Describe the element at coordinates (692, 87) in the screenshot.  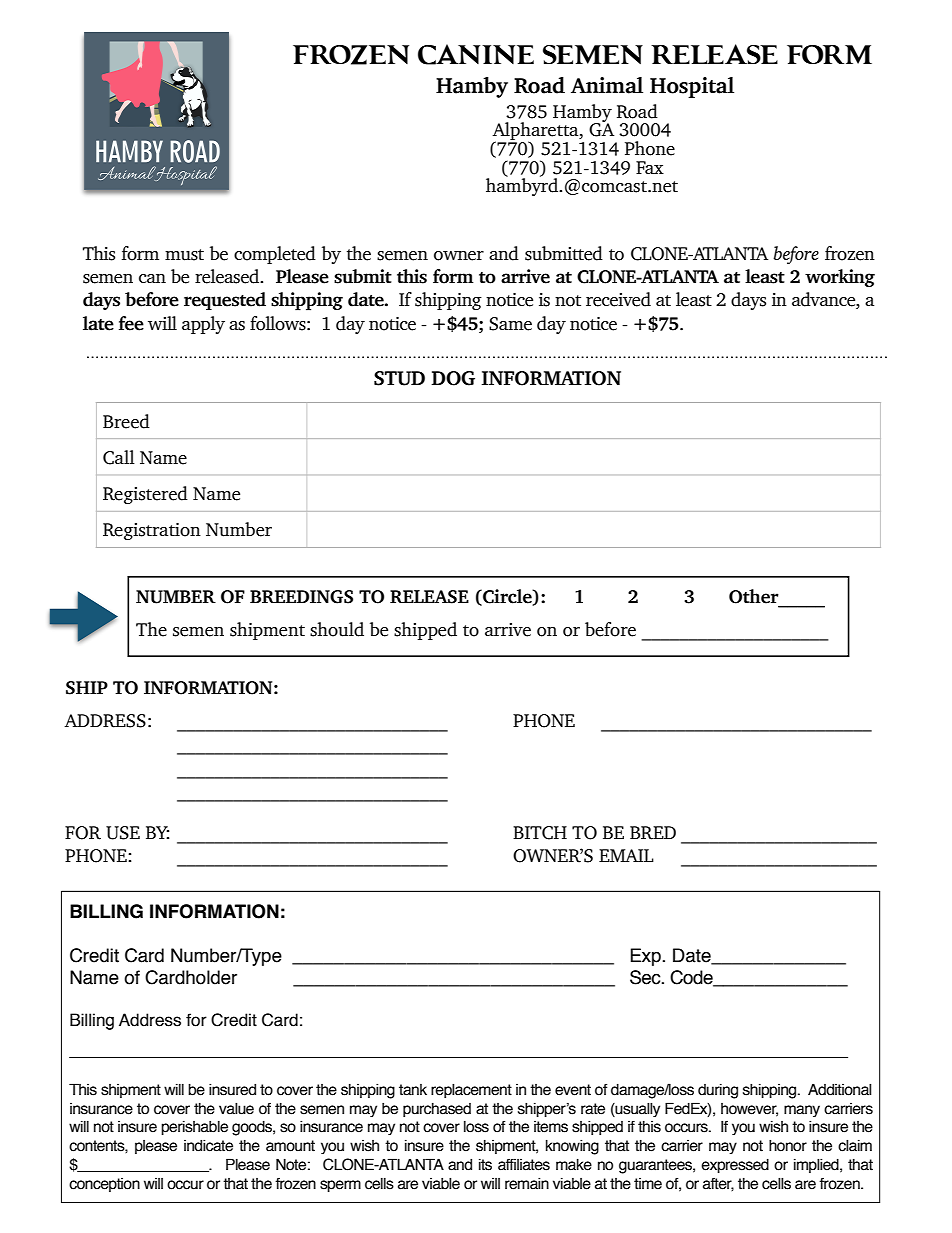
I see `Hospital` at that location.
